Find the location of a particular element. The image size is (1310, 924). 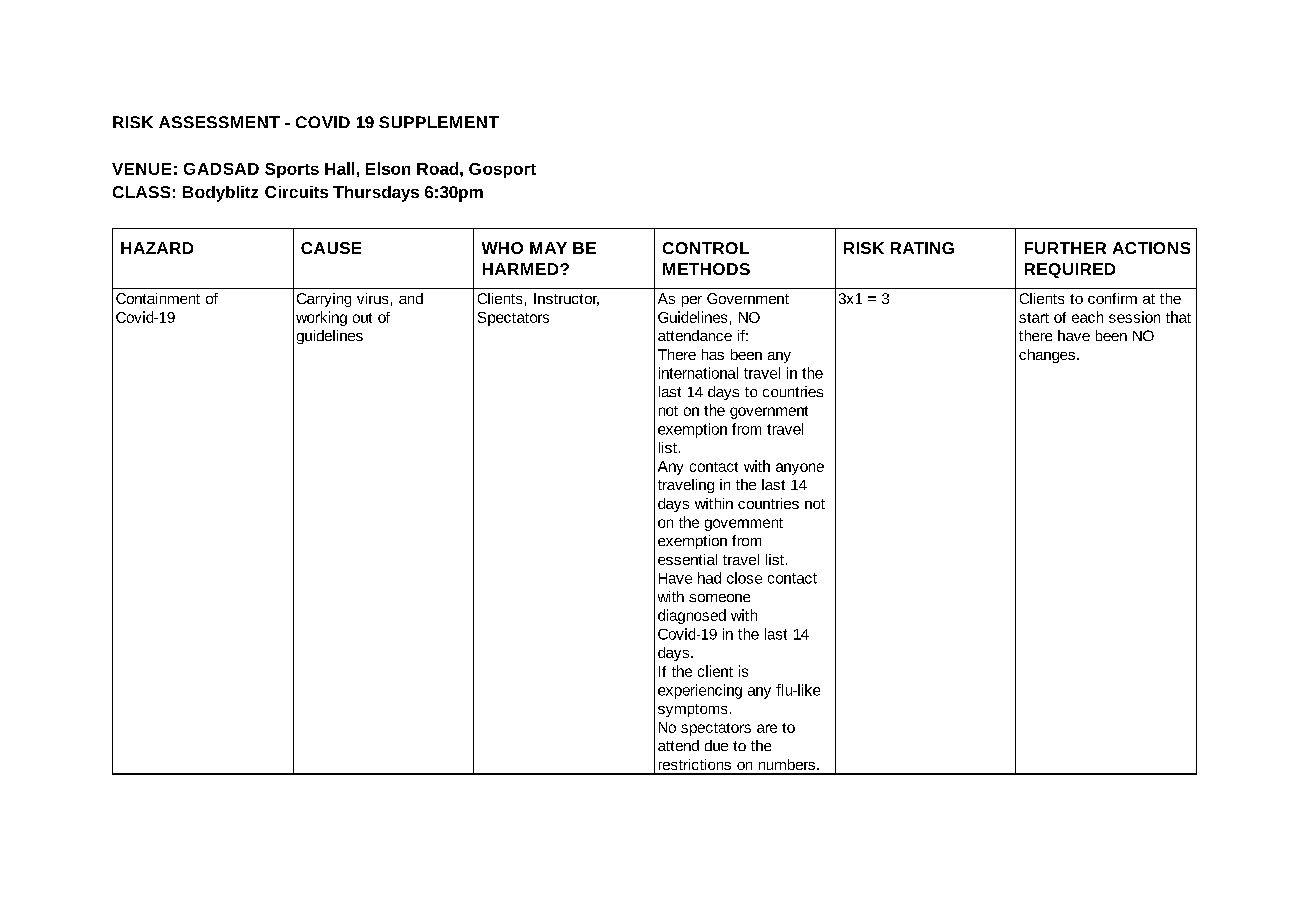

ASSESSMENT is located at coordinates (219, 122).
